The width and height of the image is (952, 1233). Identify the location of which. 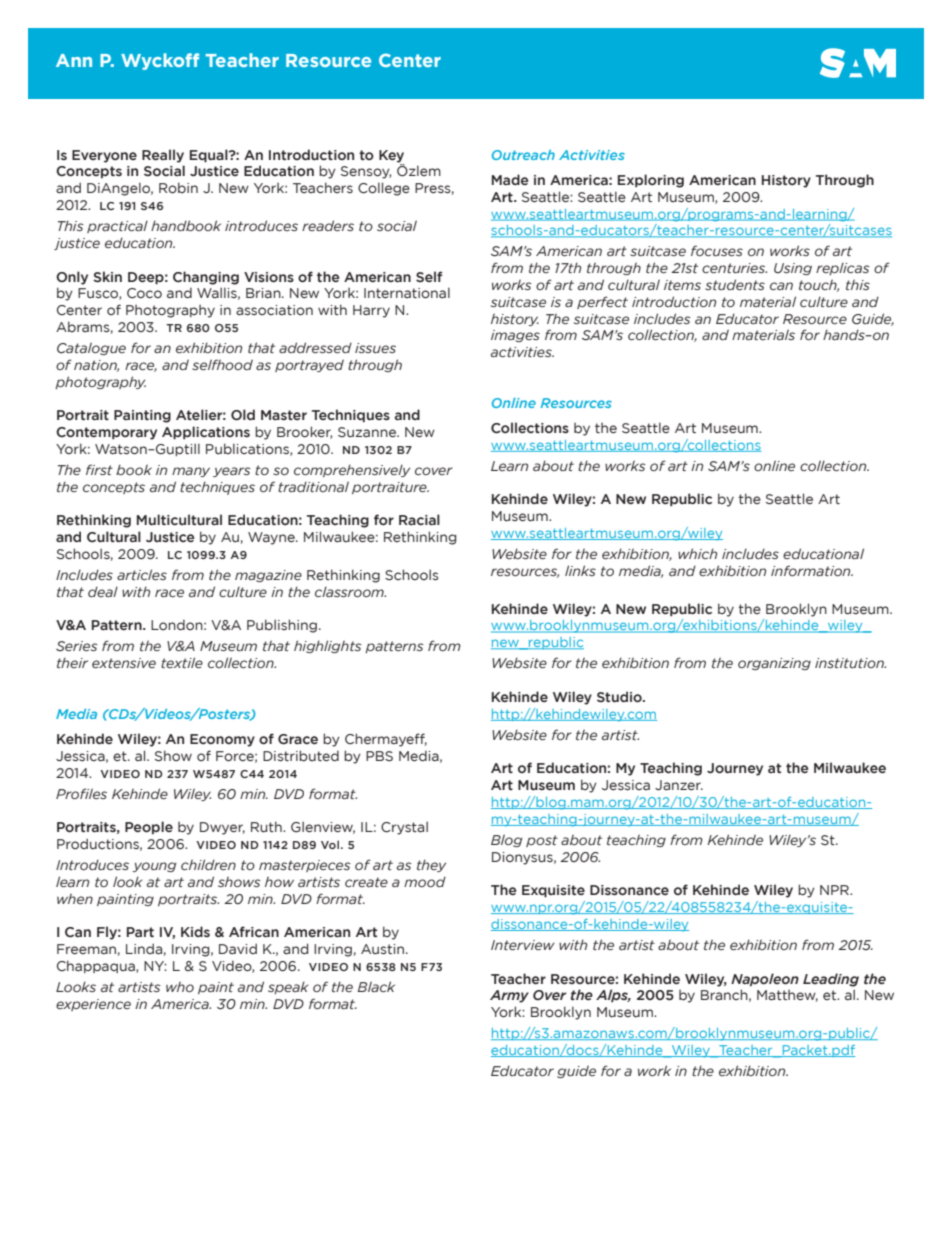
(697, 553).
